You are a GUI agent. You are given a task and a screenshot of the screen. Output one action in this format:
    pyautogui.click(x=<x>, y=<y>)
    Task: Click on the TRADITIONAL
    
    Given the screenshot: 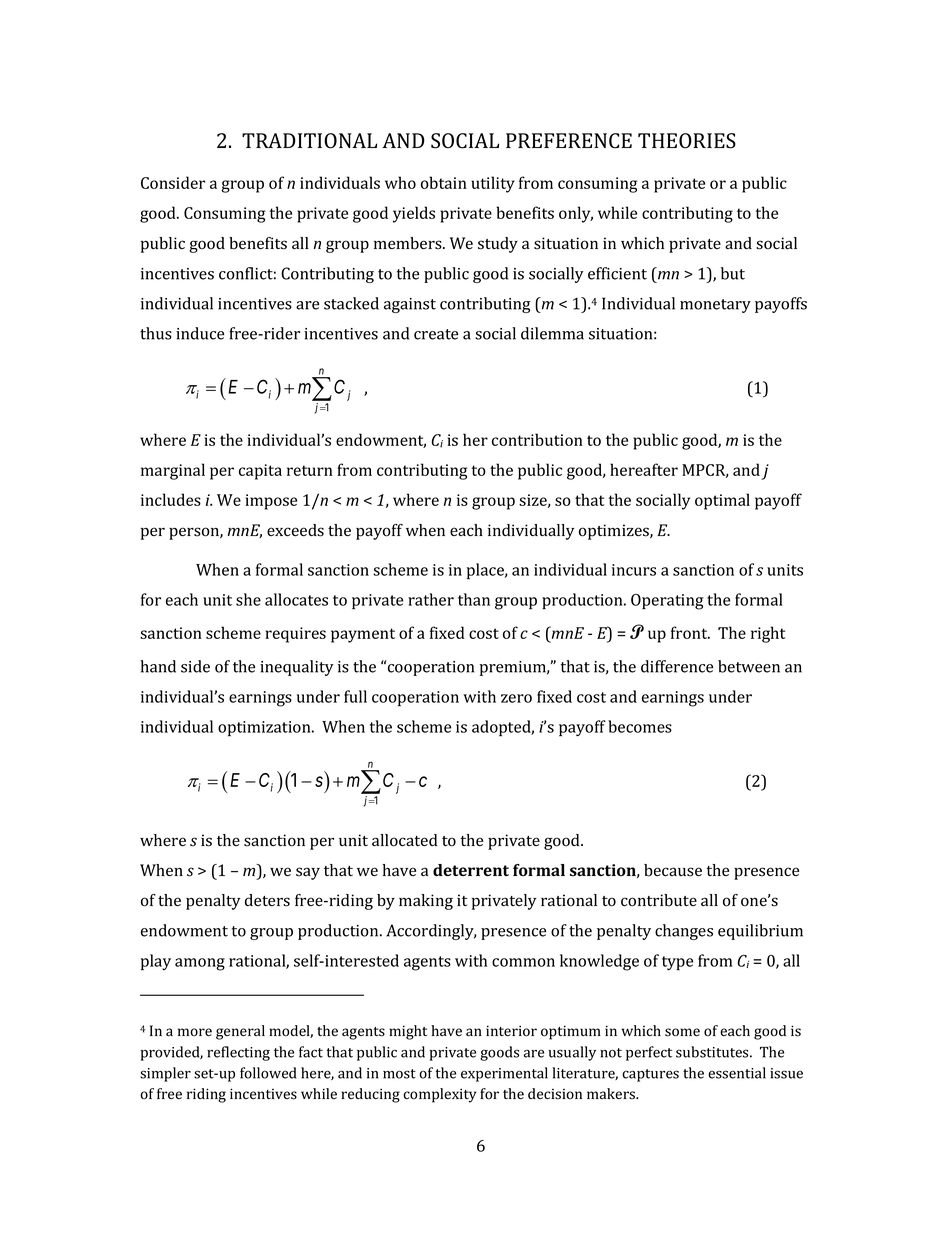 What is the action you would take?
    pyautogui.click(x=309, y=141)
